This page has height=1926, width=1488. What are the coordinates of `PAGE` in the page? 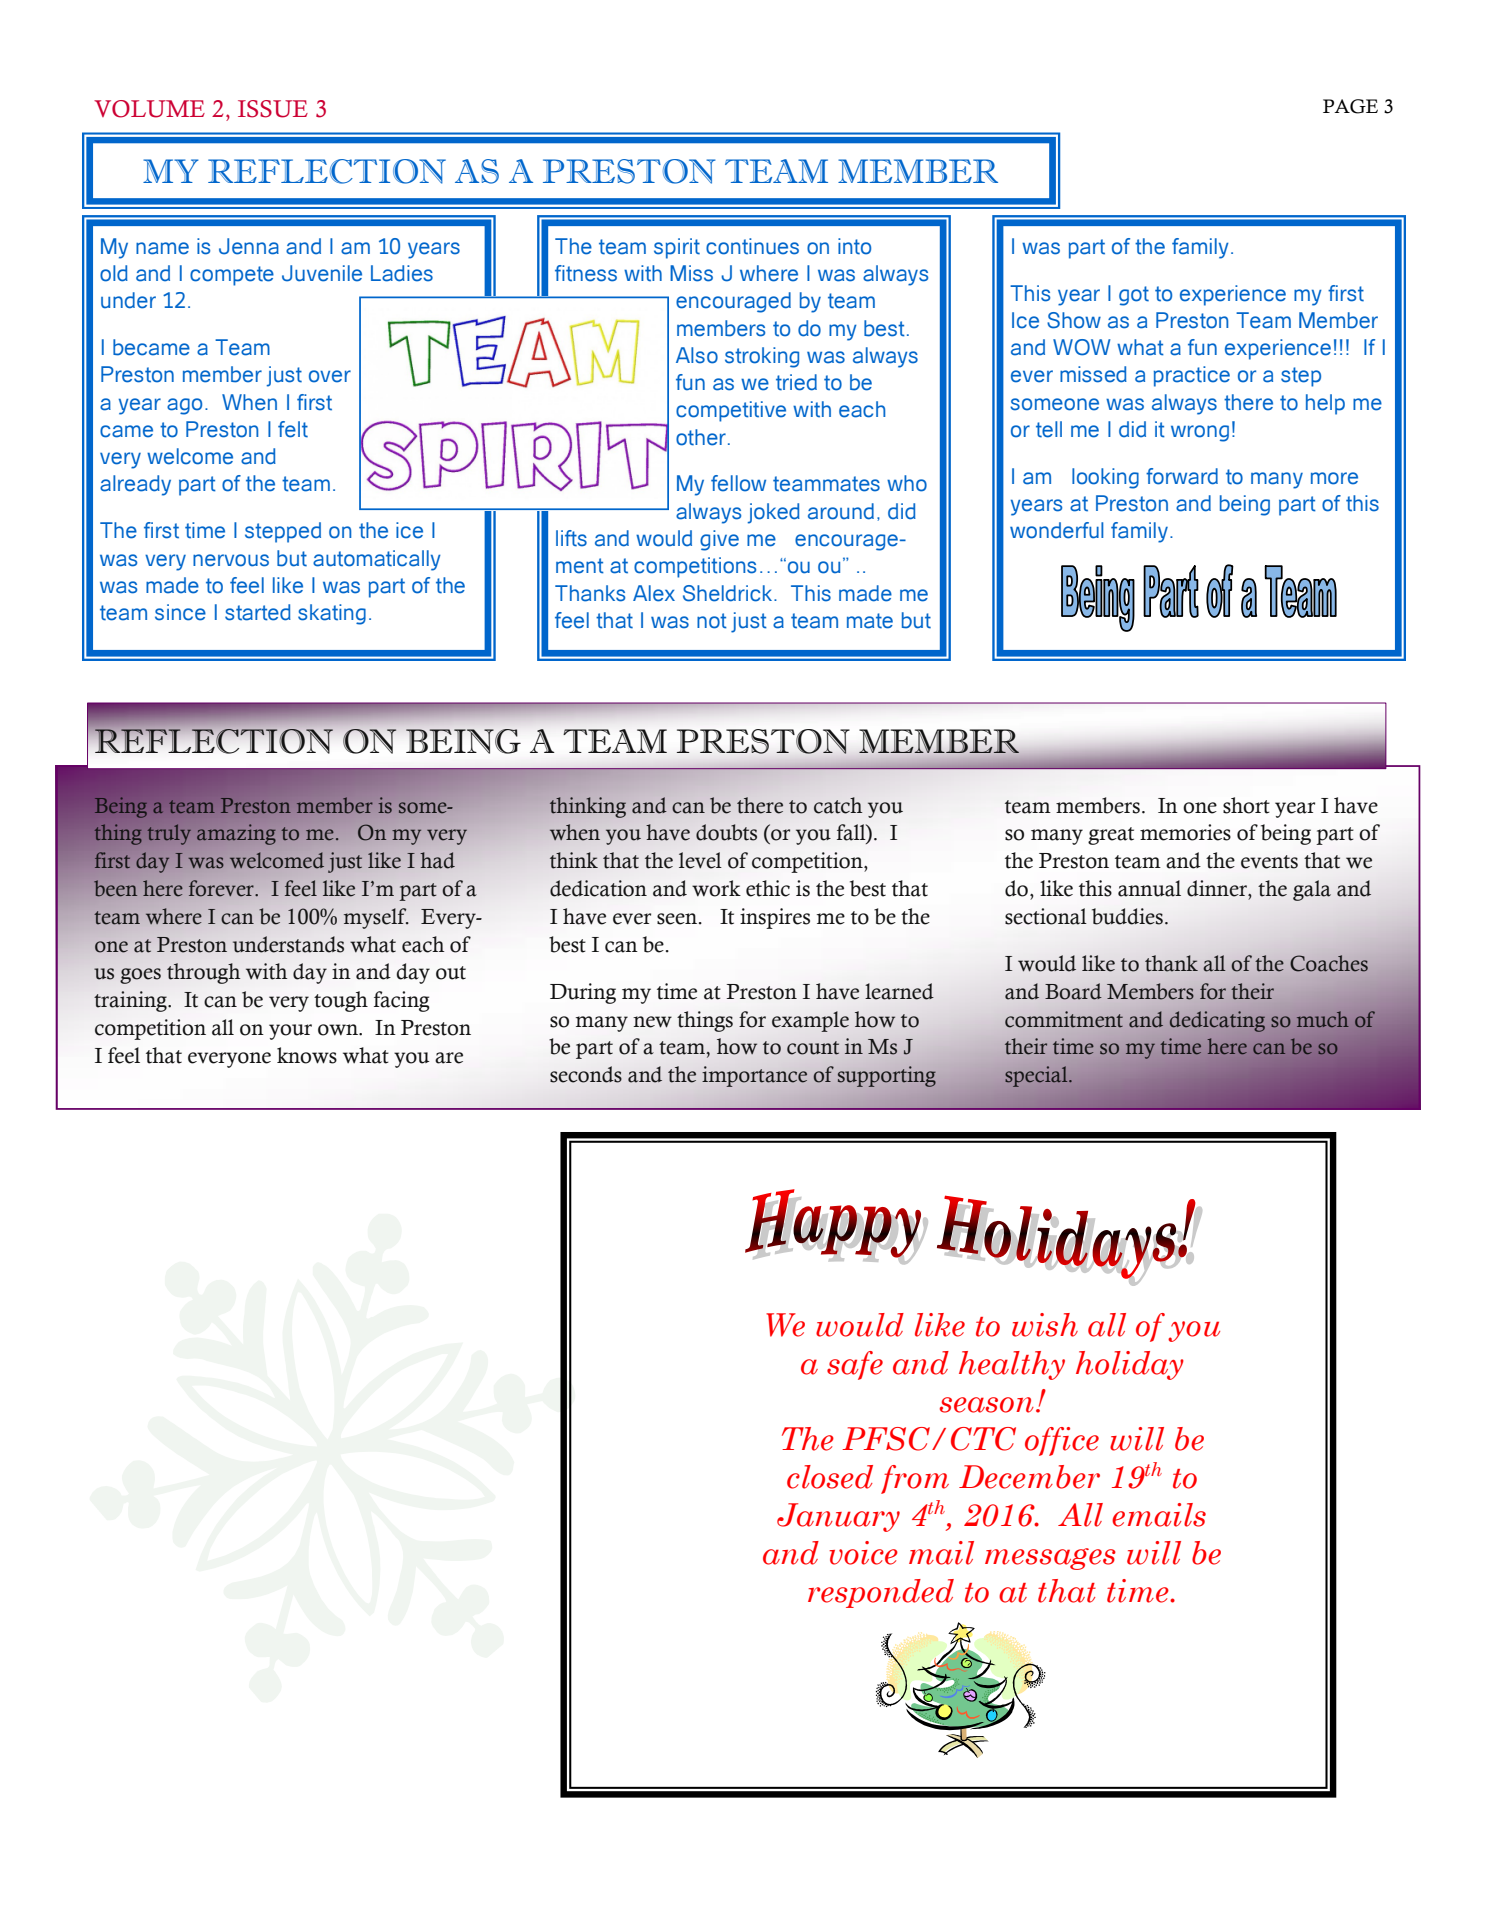 It's located at (1350, 106).
